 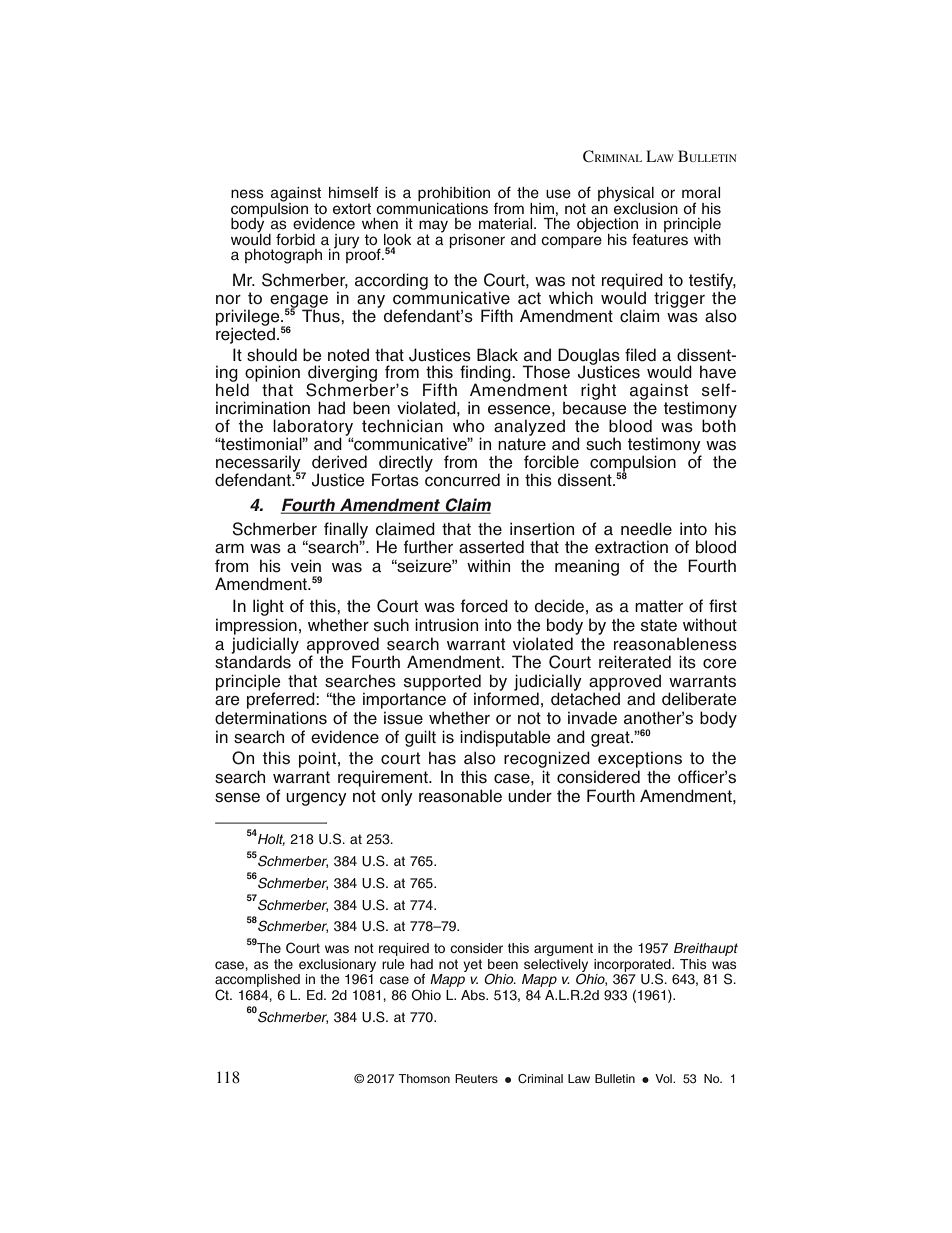 What do you see at coordinates (660, 238) in the page?
I see `features` at bounding box center [660, 238].
